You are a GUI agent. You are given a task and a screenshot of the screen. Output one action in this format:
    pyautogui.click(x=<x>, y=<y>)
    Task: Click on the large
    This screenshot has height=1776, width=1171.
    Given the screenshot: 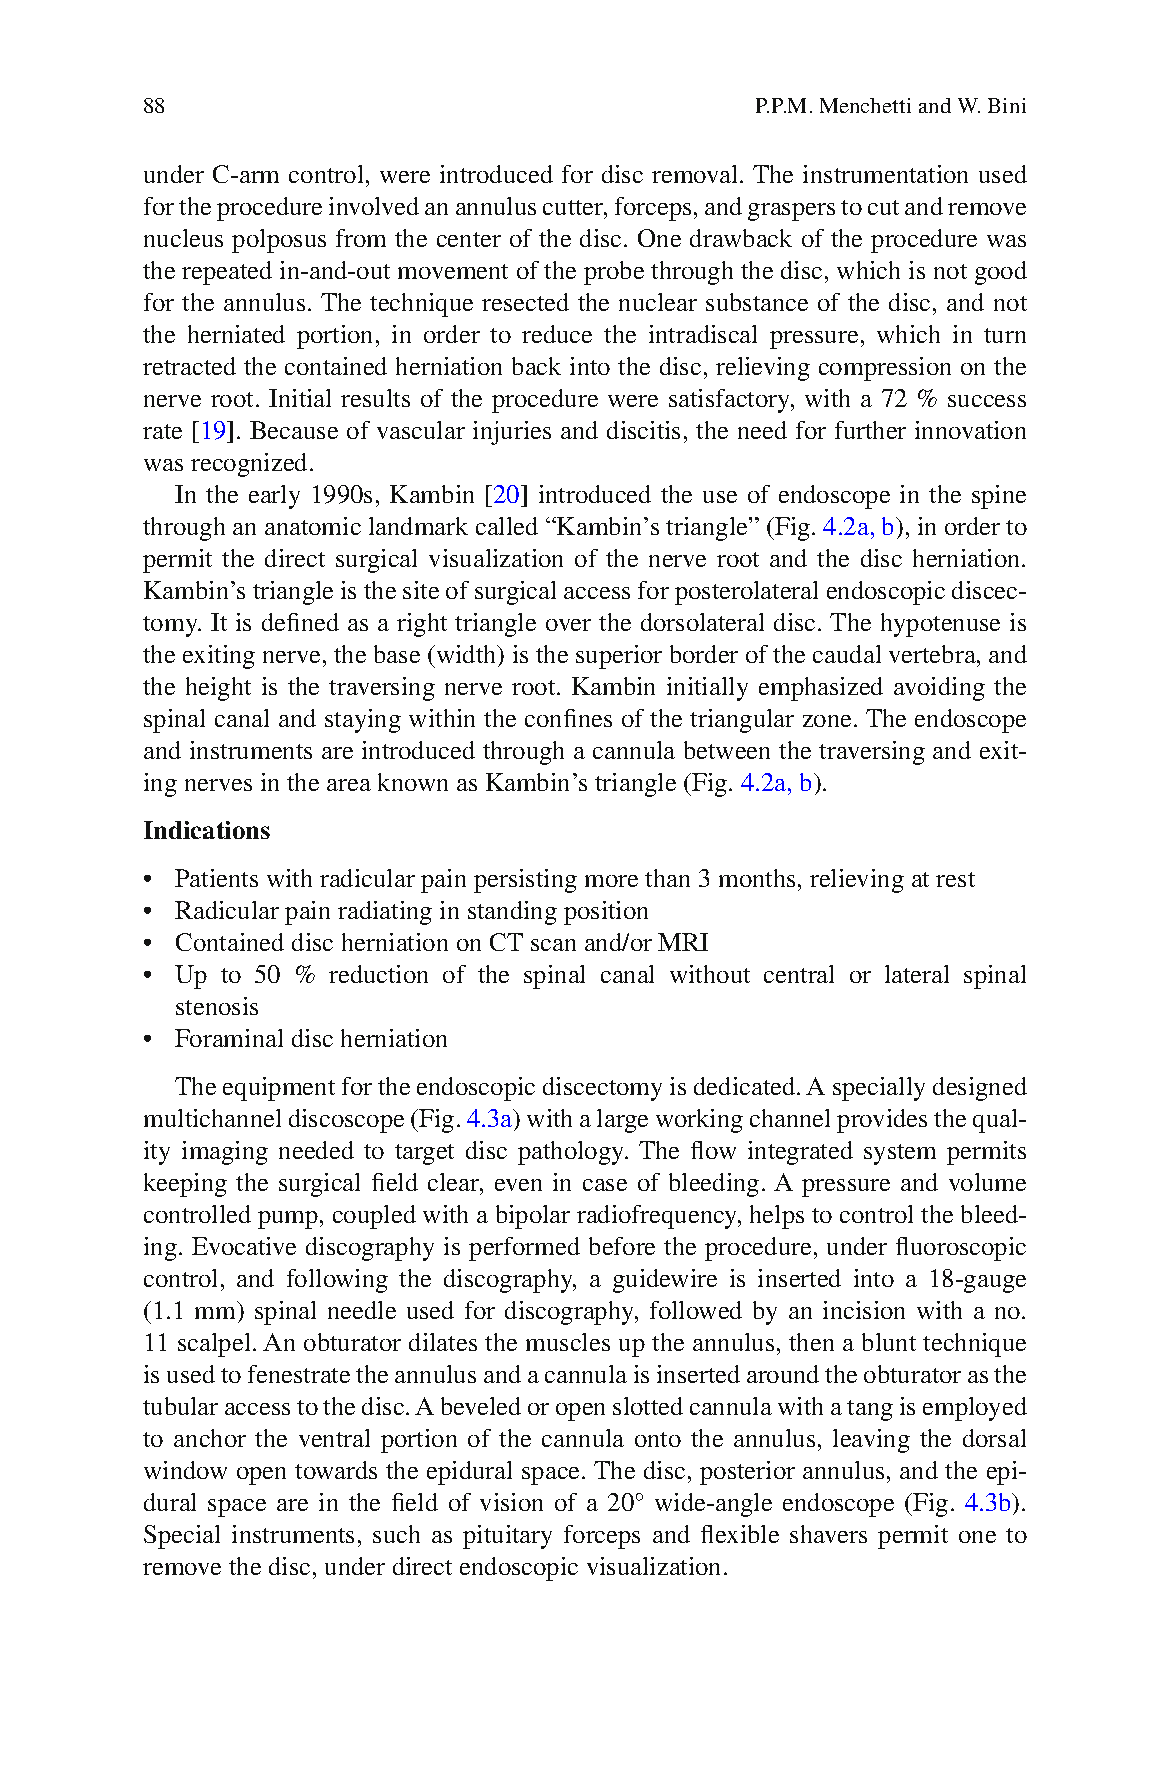 What is the action you would take?
    pyautogui.click(x=622, y=1121)
